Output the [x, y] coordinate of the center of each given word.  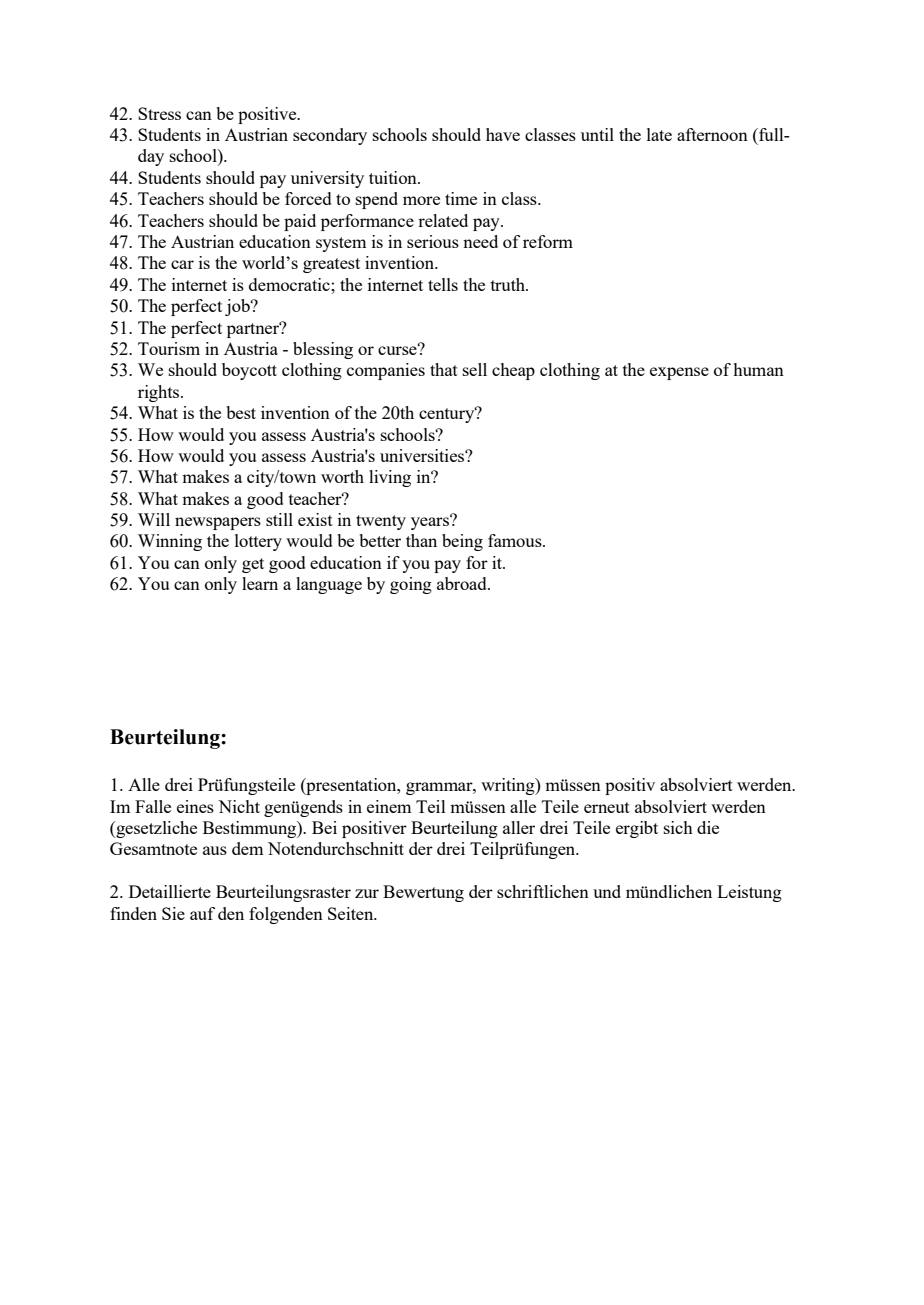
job [238, 307]
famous [516, 540]
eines [195, 806]
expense [679, 373]
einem [389, 806]
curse [398, 349]
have [503, 134]
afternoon [712, 134]
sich [678, 827]
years [431, 522]
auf [202, 913]
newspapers [218, 523]
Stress [159, 113]
